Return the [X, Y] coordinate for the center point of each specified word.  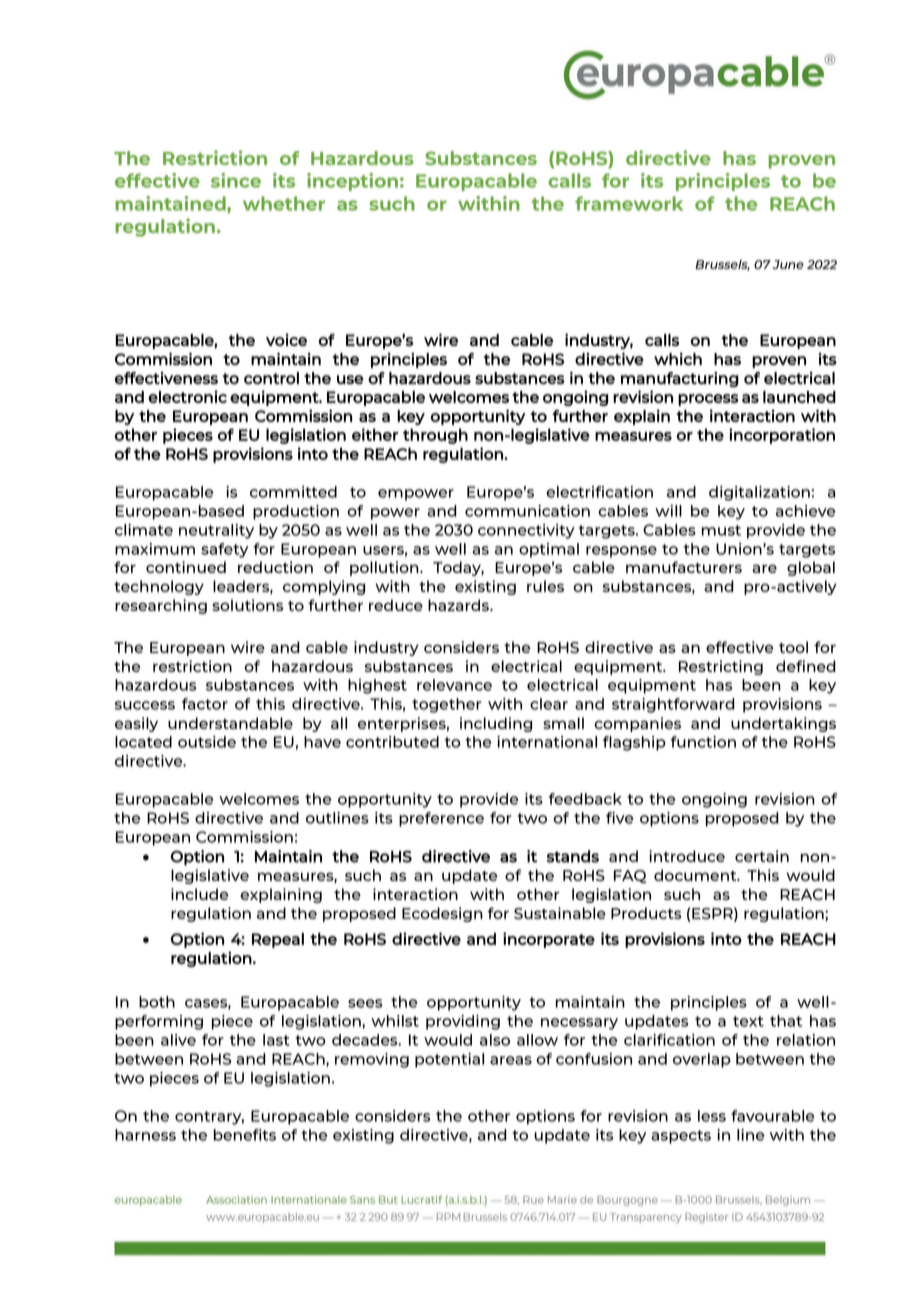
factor [205, 704]
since [236, 180]
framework [629, 203]
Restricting [721, 667]
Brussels [722, 265]
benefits [245, 1135]
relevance [454, 685]
